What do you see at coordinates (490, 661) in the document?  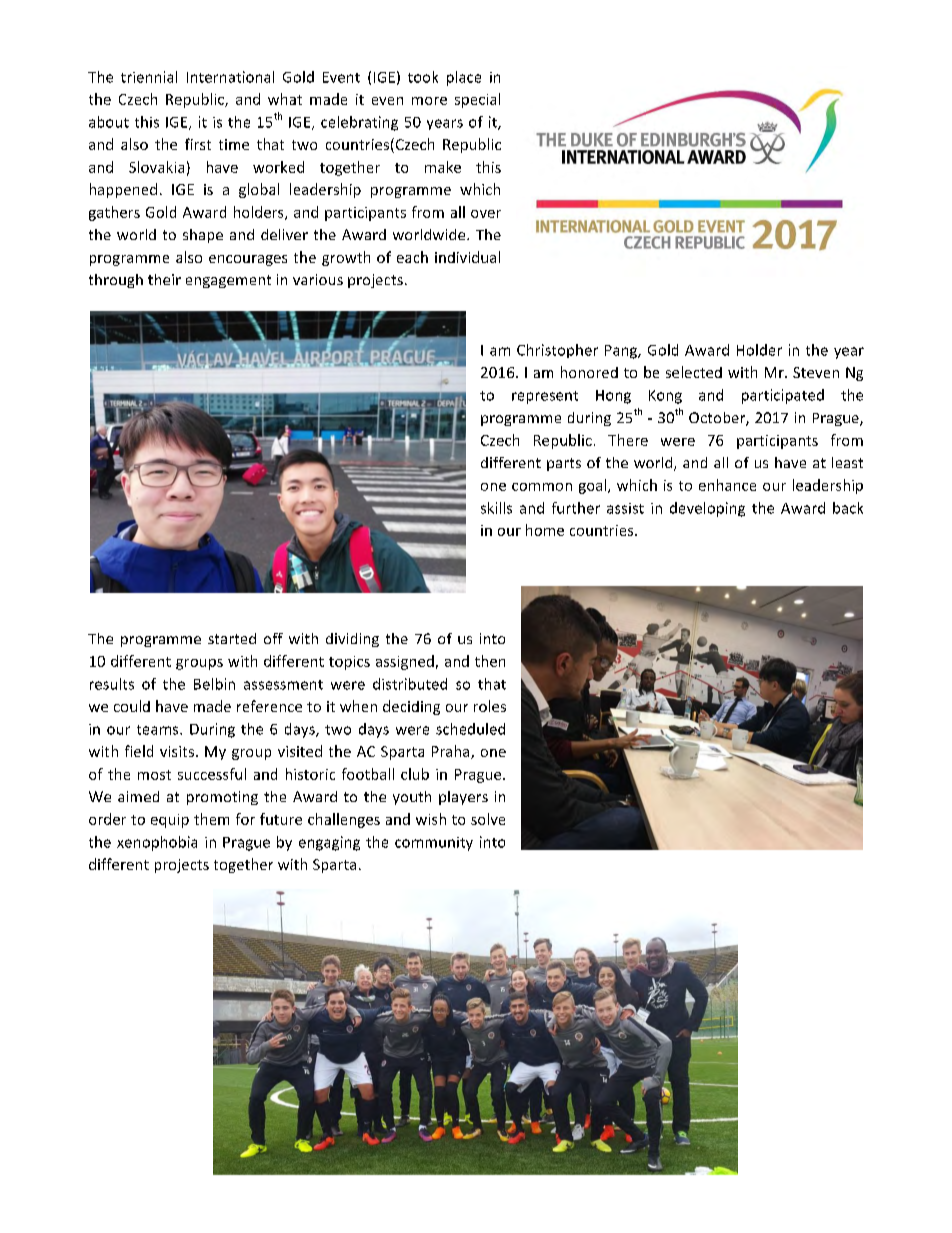 I see `then` at bounding box center [490, 661].
